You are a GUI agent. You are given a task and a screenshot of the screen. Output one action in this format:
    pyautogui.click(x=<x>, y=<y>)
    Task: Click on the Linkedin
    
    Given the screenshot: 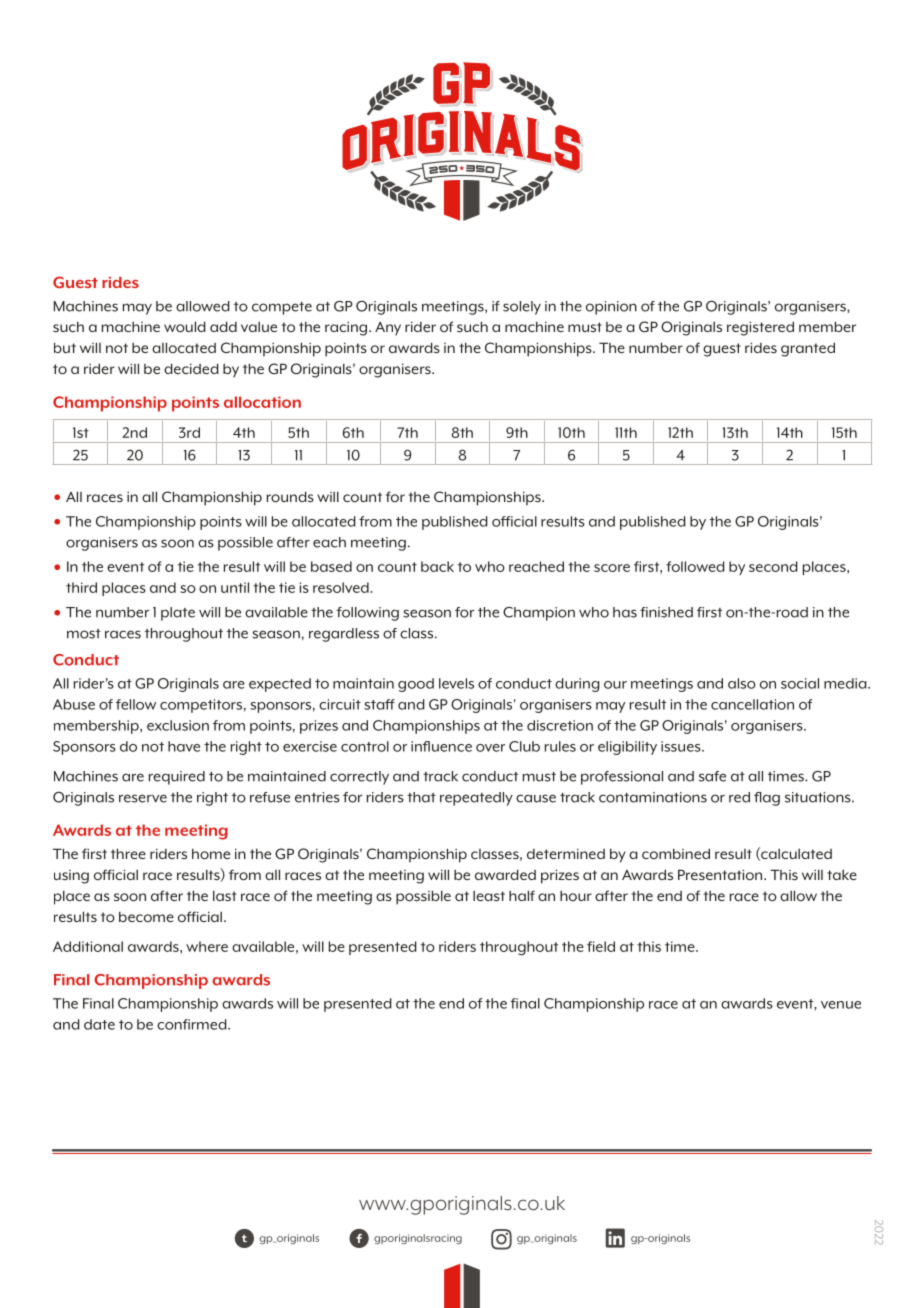 What is the action you would take?
    pyautogui.click(x=615, y=1238)
